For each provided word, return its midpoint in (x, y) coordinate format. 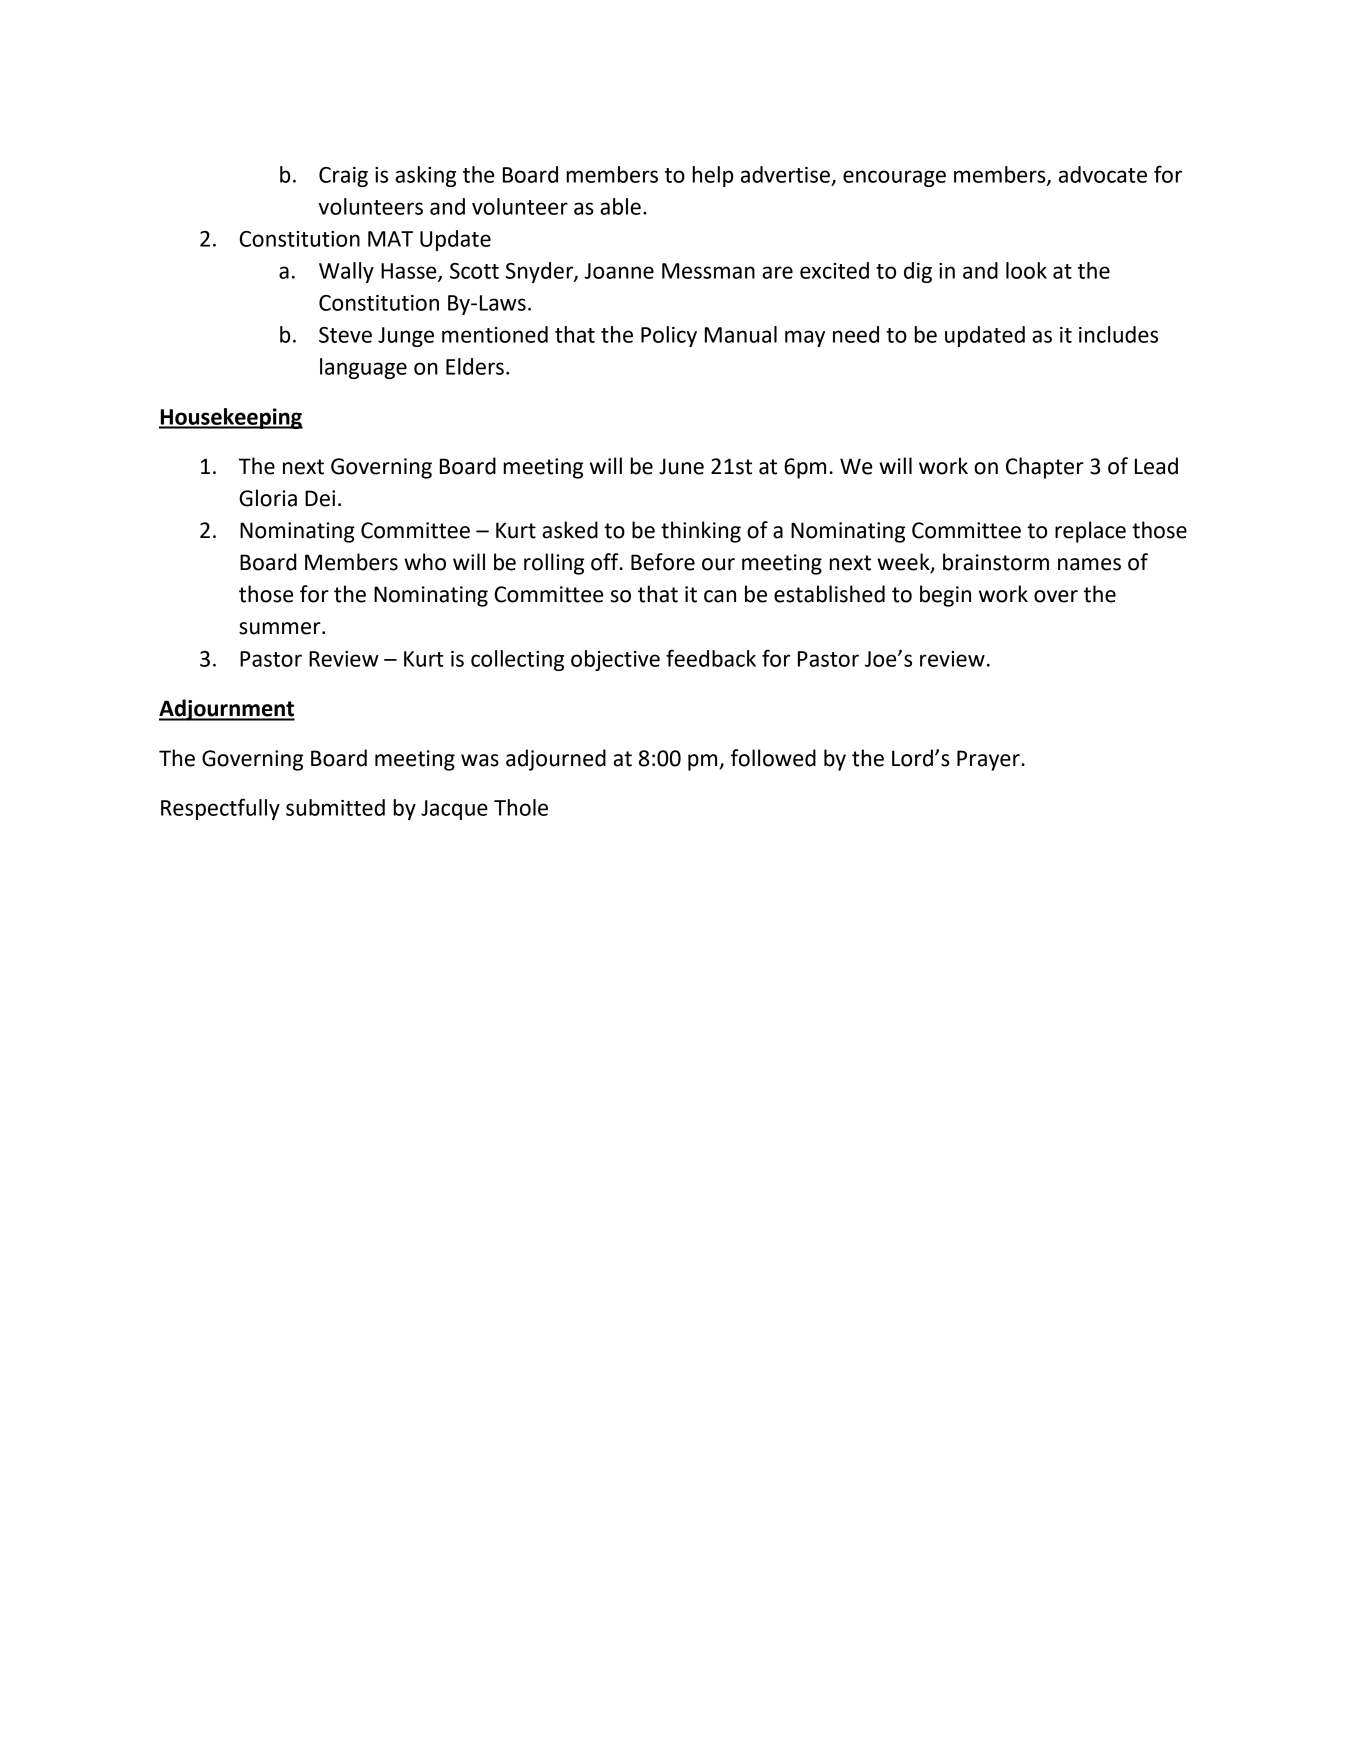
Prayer (989, 760)
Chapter (1045, 468)
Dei (320, 498)
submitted (335, 807)
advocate (1103, 174)
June (681, 466)
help (713, 176)
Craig (343, 177)
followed (773, 758)
